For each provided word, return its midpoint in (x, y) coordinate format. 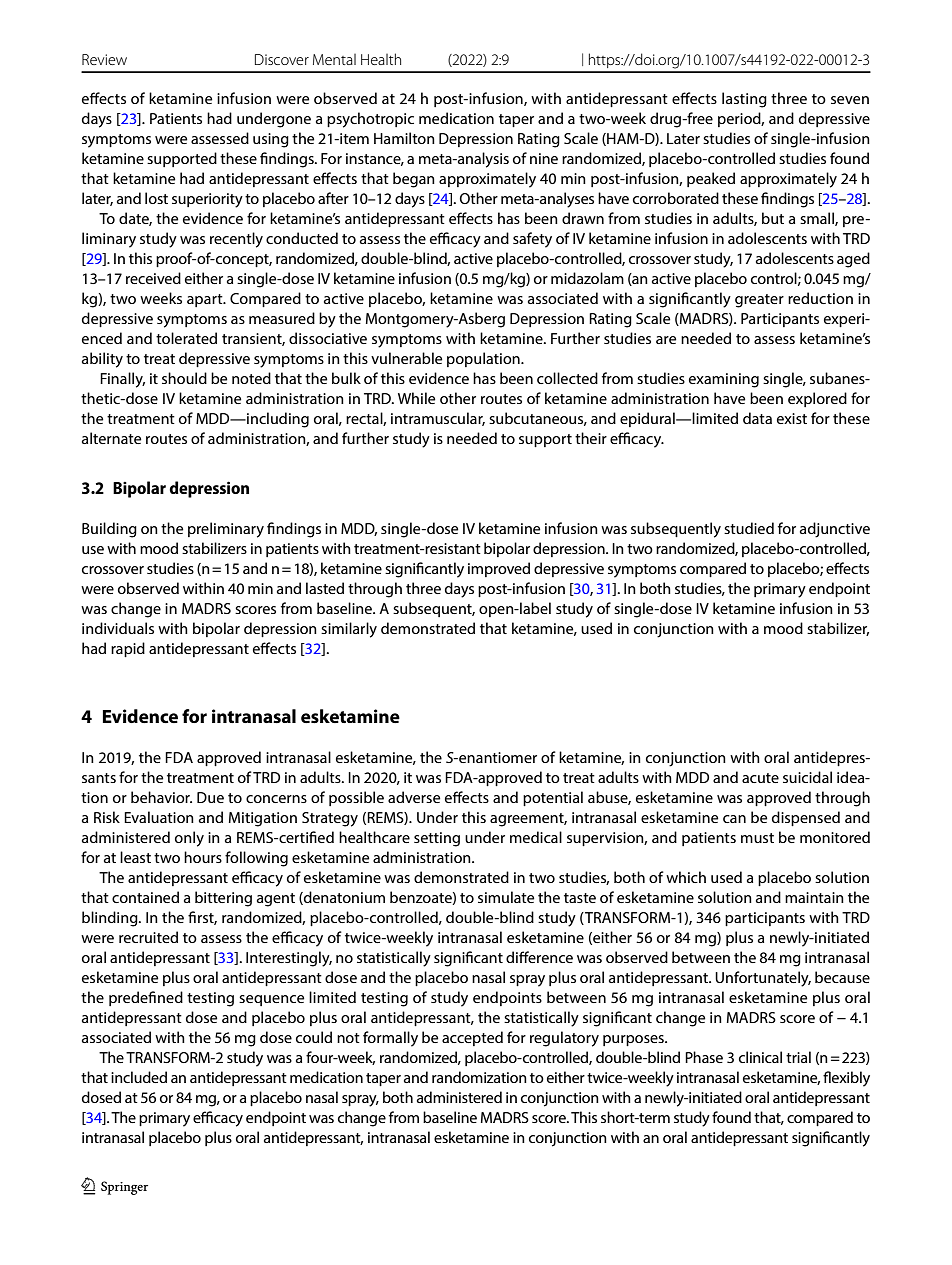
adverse (414, 797)
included (139, 1077)
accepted (472, 1038)
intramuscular (438, 419)
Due (210, 797)
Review (104, 59)
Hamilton (404, 138)
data (757, 418)
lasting (744, 100)
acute (760, 778)
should (184, 378)
